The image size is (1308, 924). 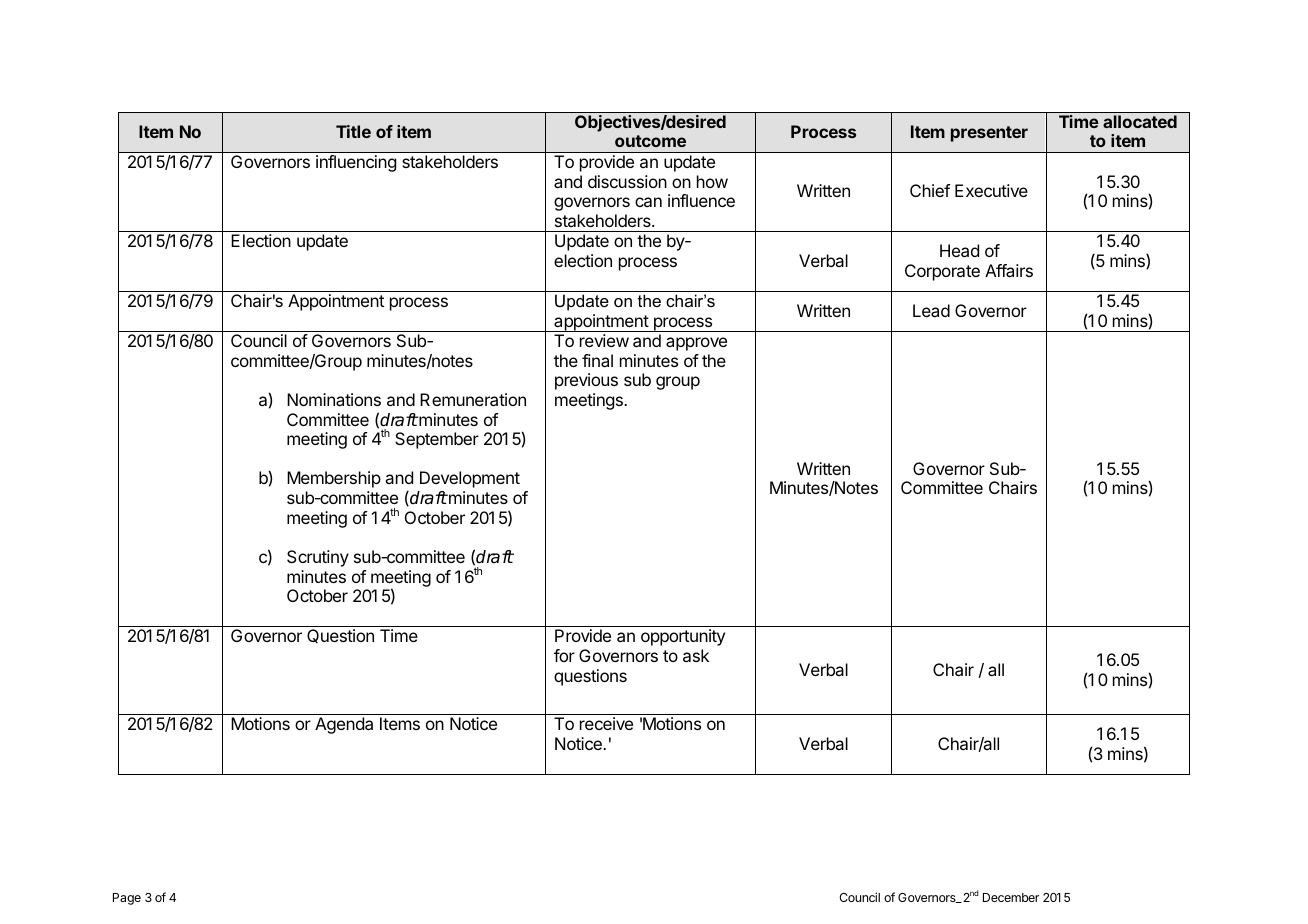 I want to click on presenter, so click(x=989, y=134).
